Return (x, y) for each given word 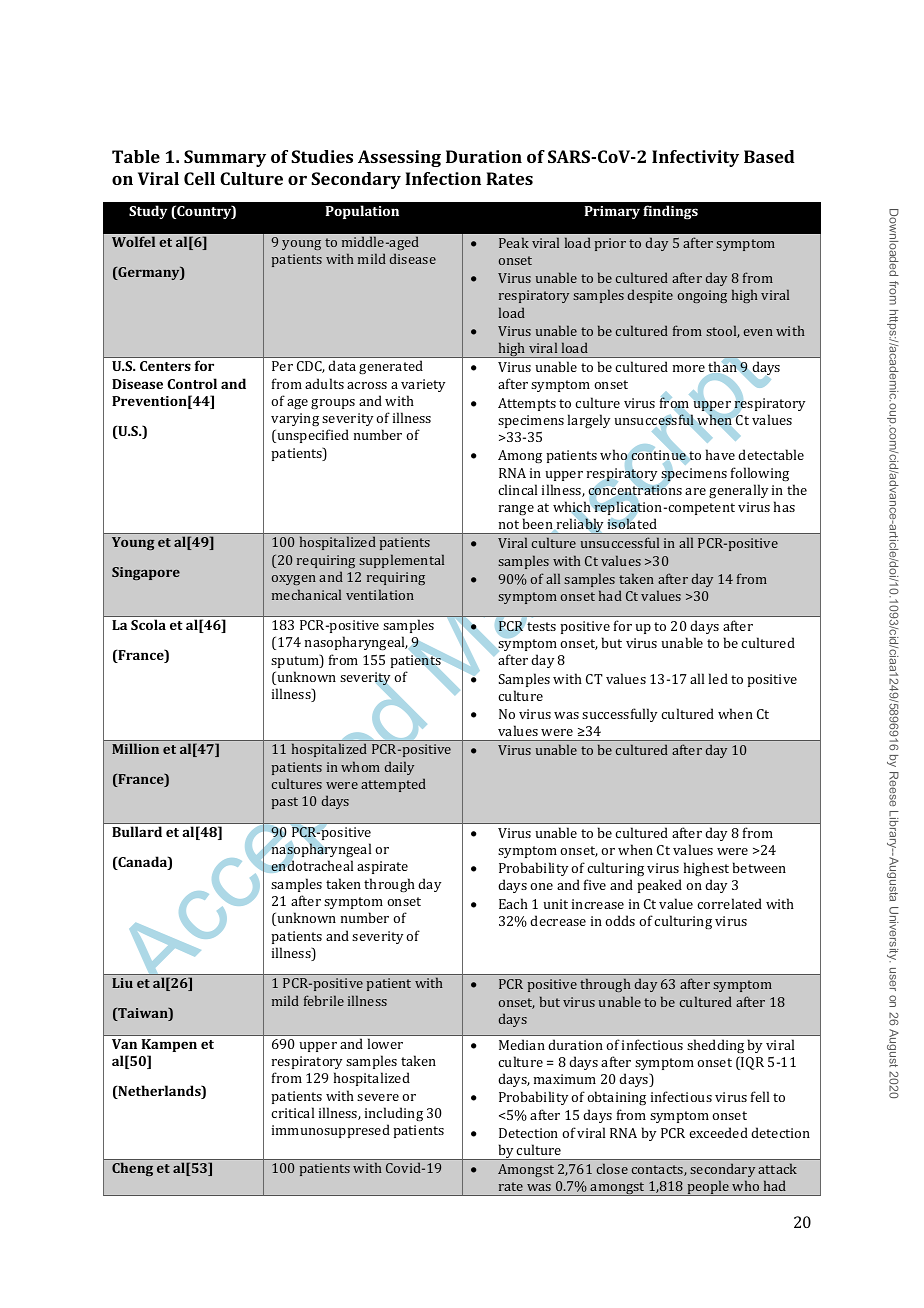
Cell (199, 178)
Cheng (132, 1169)
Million (135, 748)
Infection (443, 178)
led (718, 678)
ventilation (380, 594)
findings (670, 212)
